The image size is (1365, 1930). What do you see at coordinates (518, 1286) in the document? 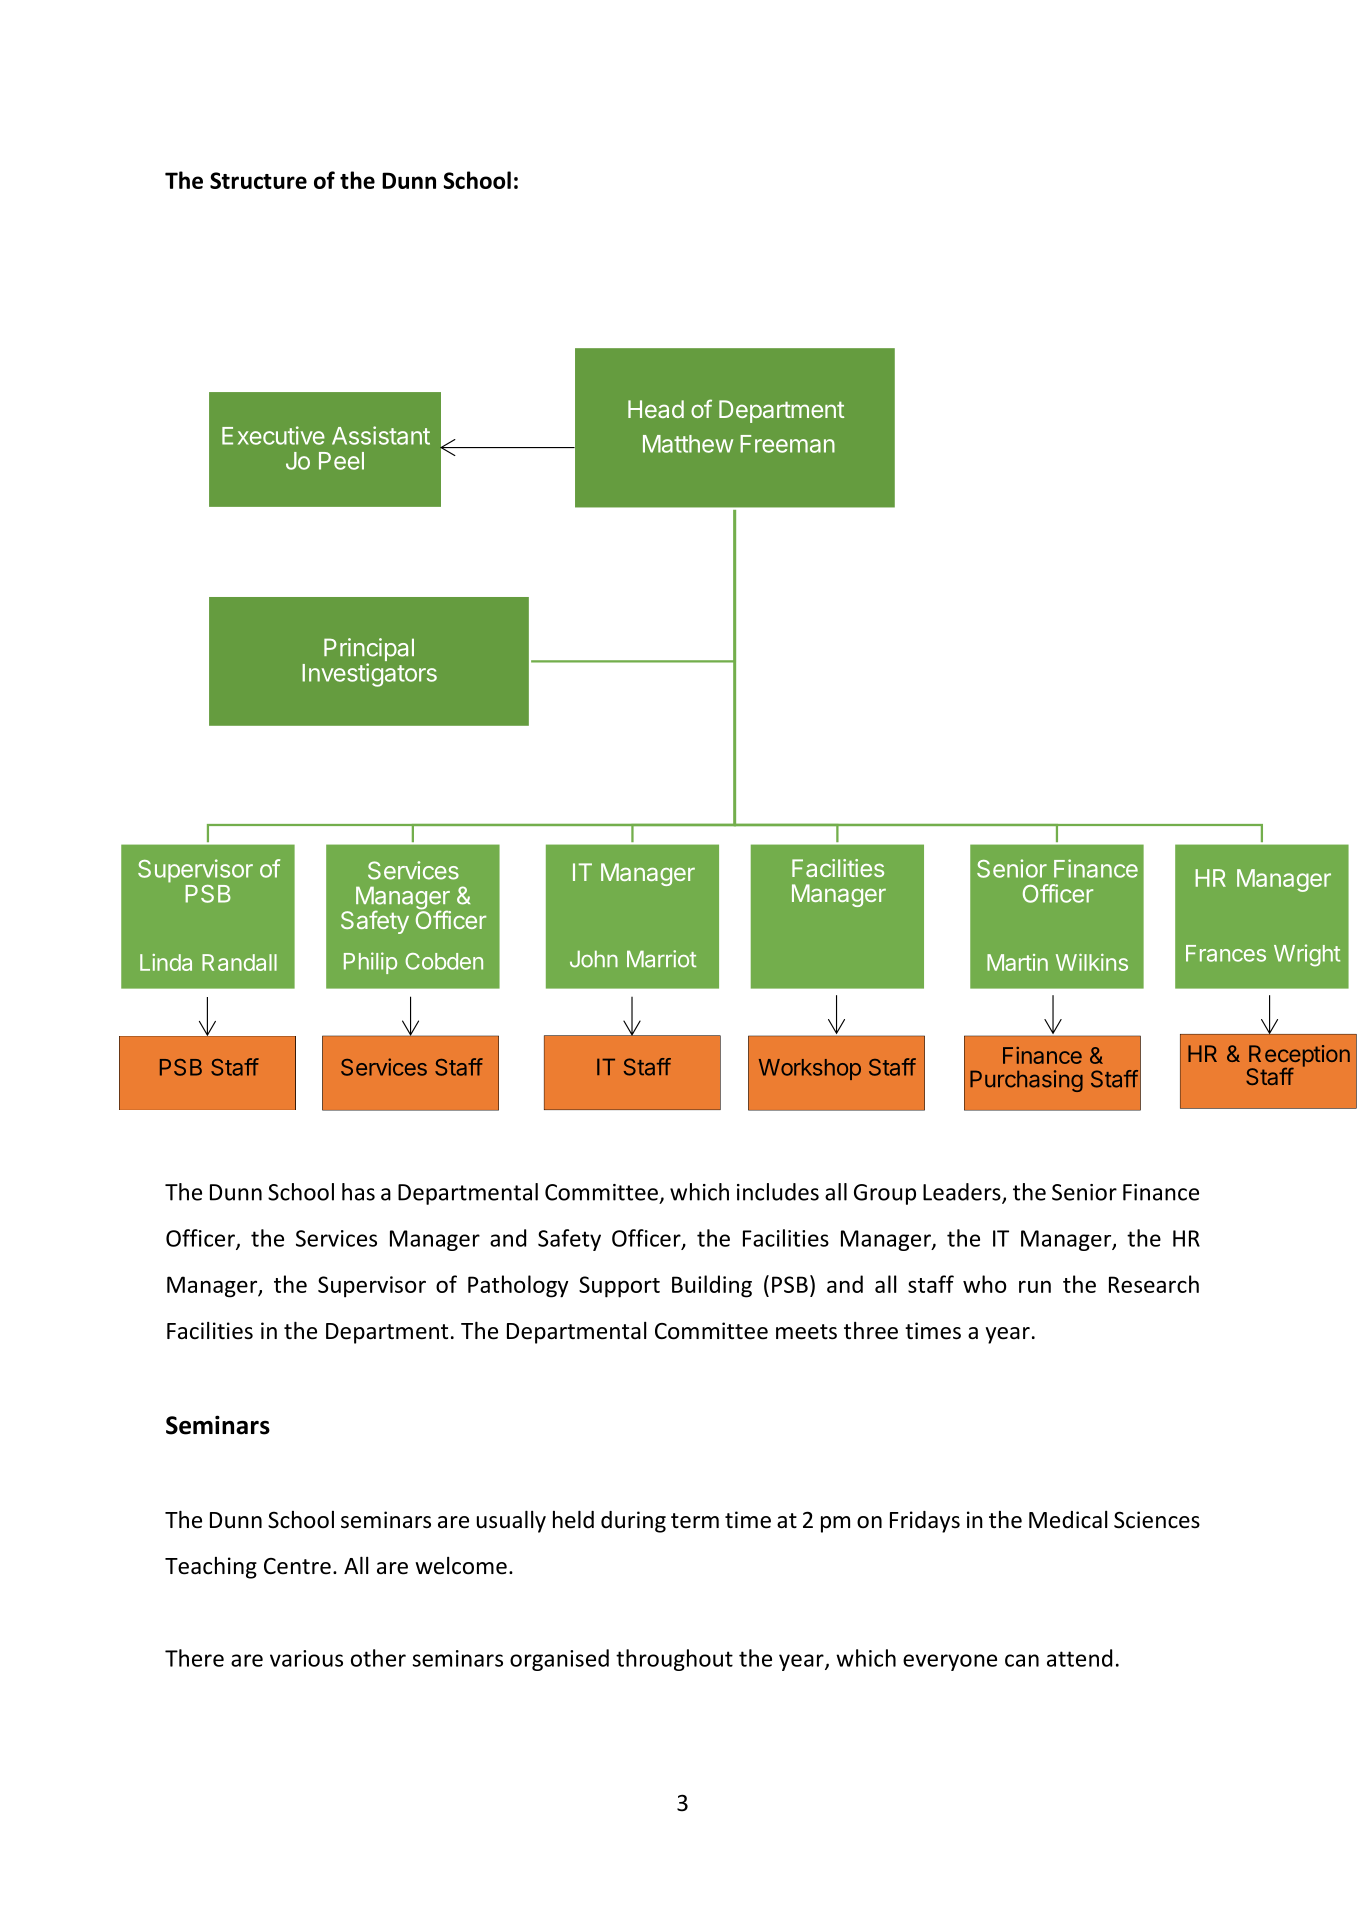
I see `Pathology` at bounding box center [518, 1286].
